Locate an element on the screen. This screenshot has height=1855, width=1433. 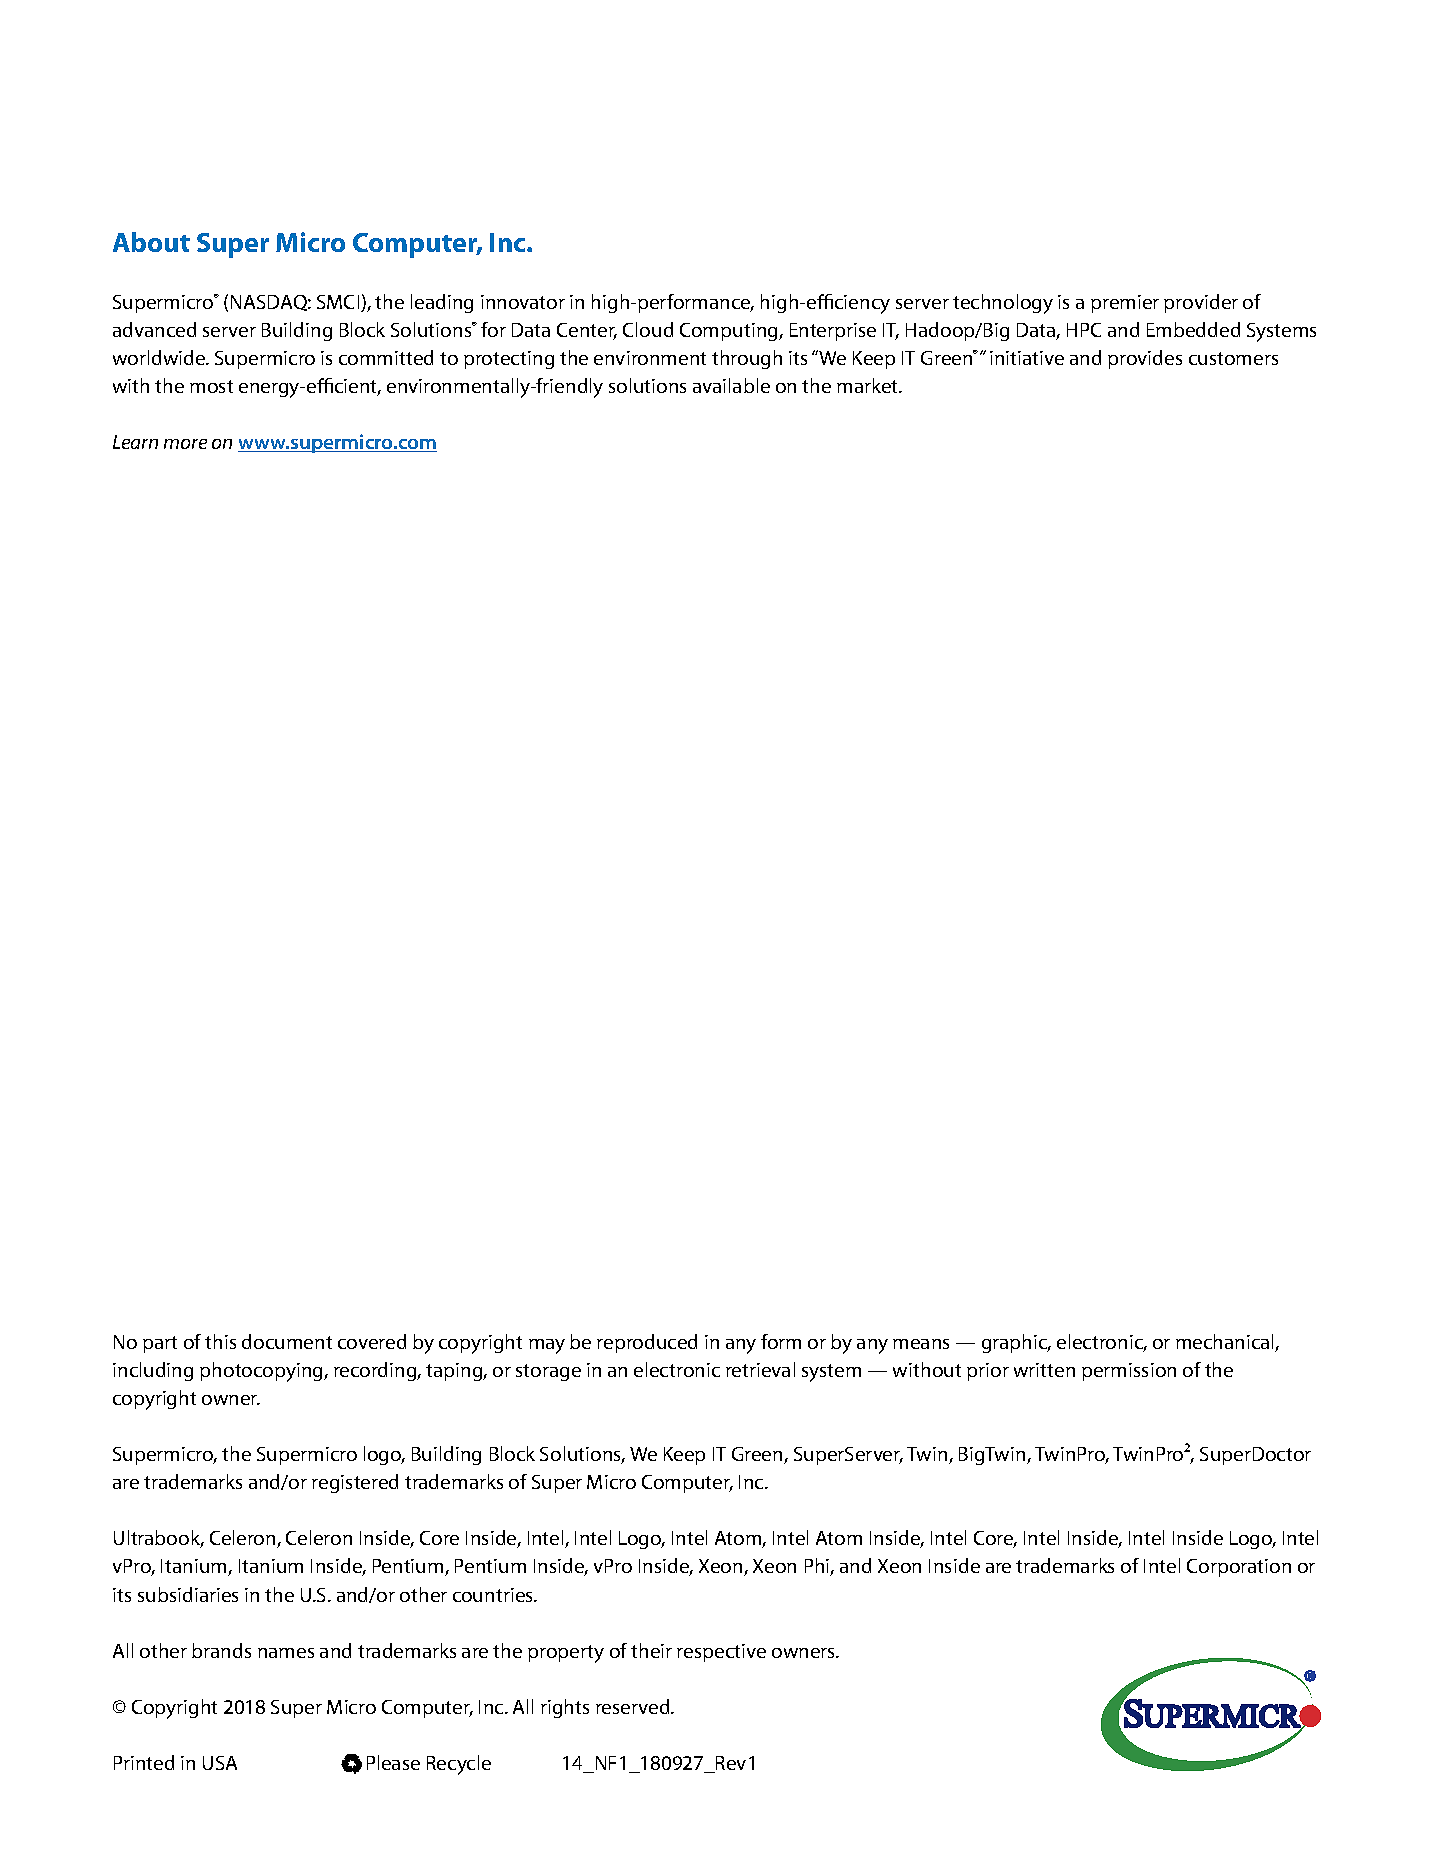
USA is located at coordinates (220, 1763).
